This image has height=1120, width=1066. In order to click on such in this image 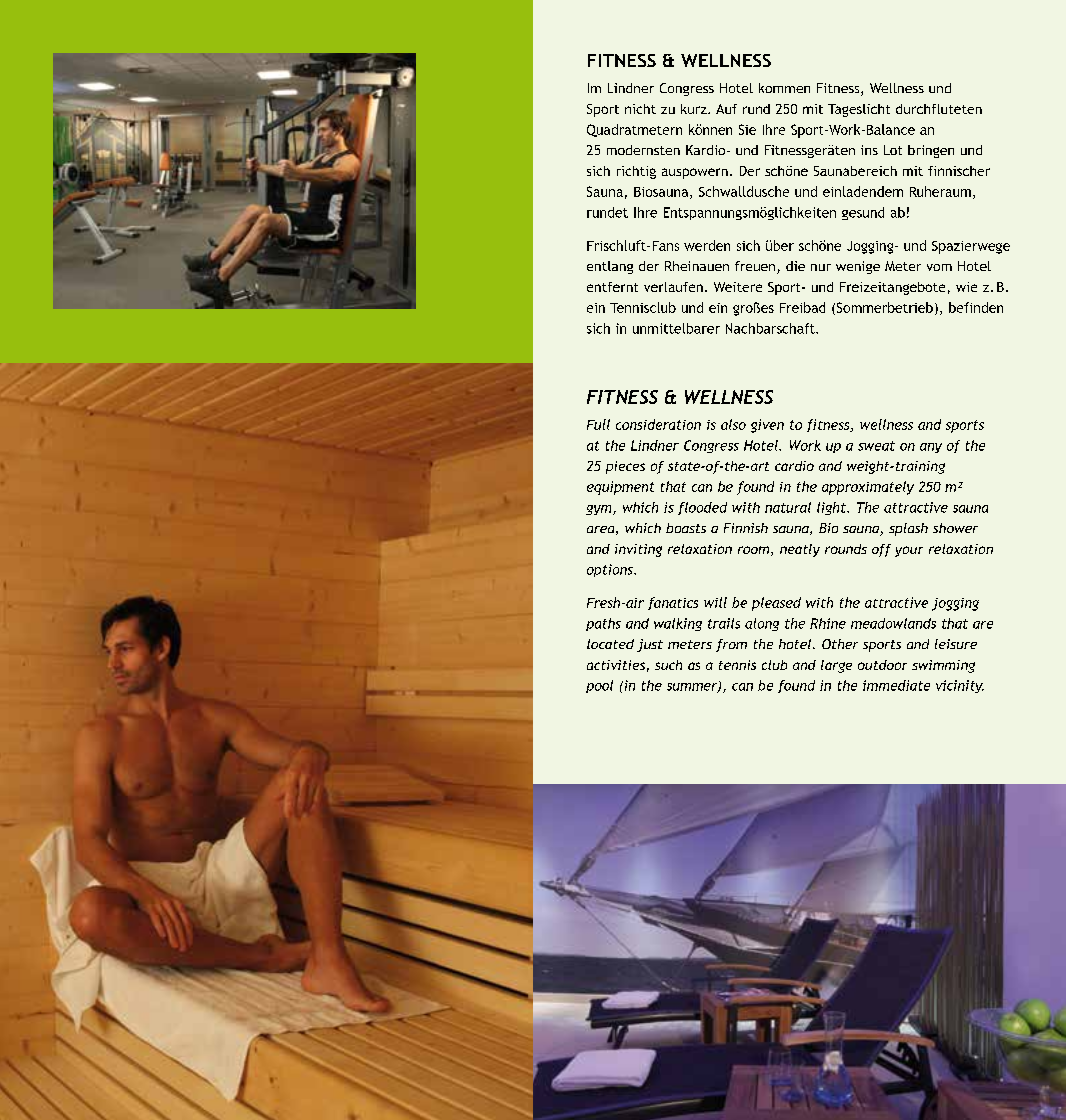, I will do `click(668, 665)`.
